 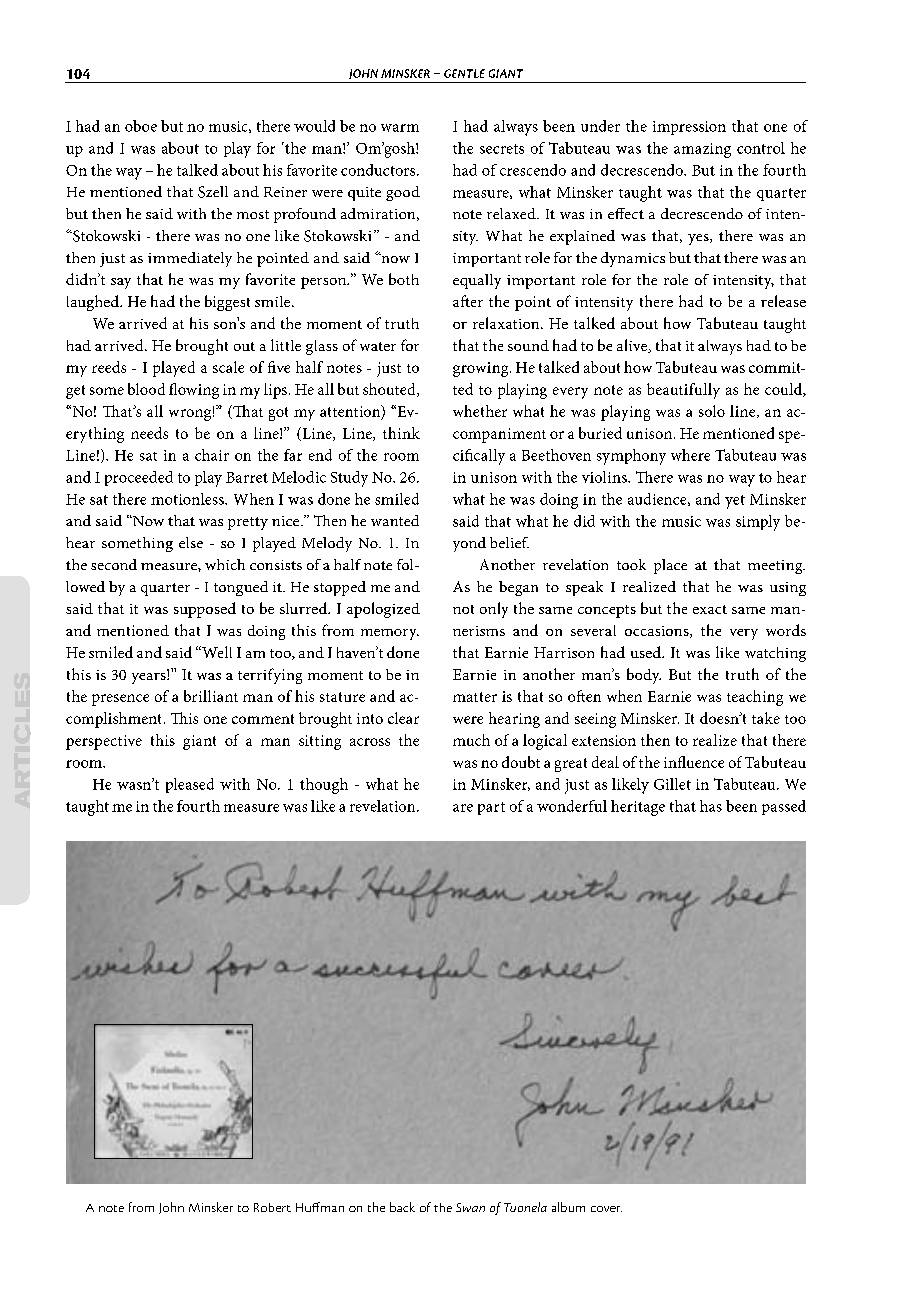 What do you see at coordinates (190, 785) in the screenshot?
I see `pleased` at bounding box center [190, 785].
